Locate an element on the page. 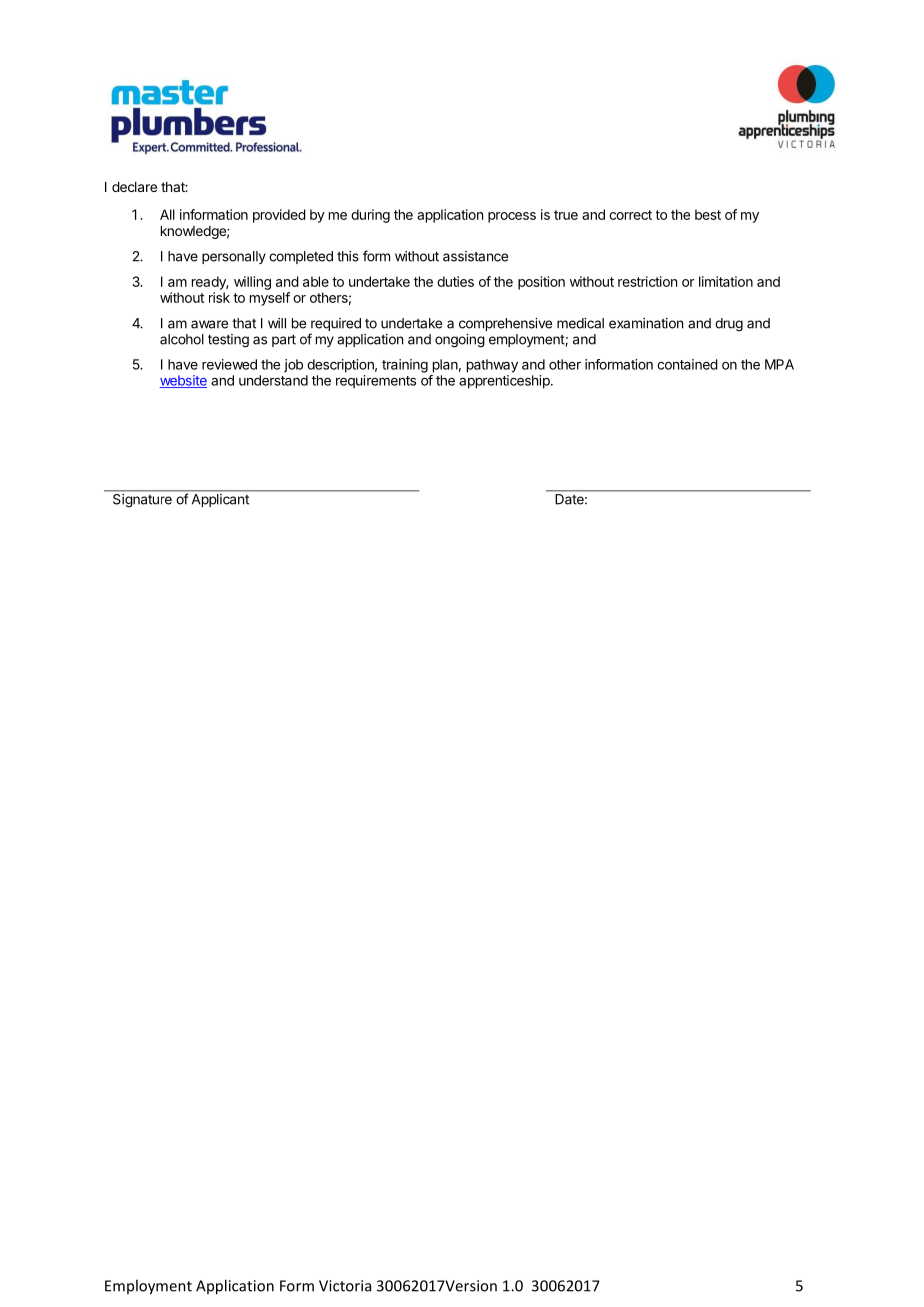  contained is located at coordinates (687, 364).
